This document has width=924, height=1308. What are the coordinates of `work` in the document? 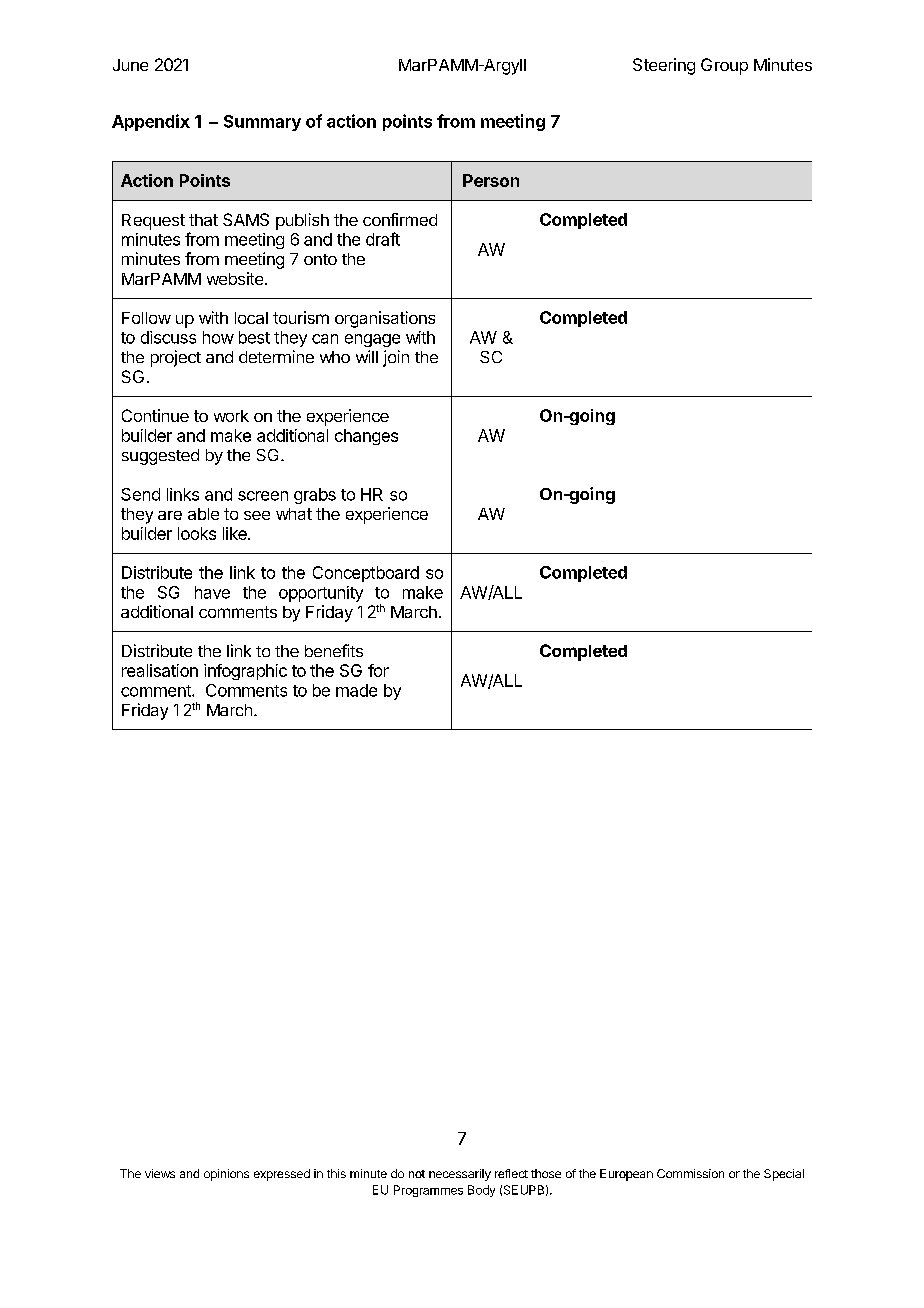 It's located at (231, 416).
